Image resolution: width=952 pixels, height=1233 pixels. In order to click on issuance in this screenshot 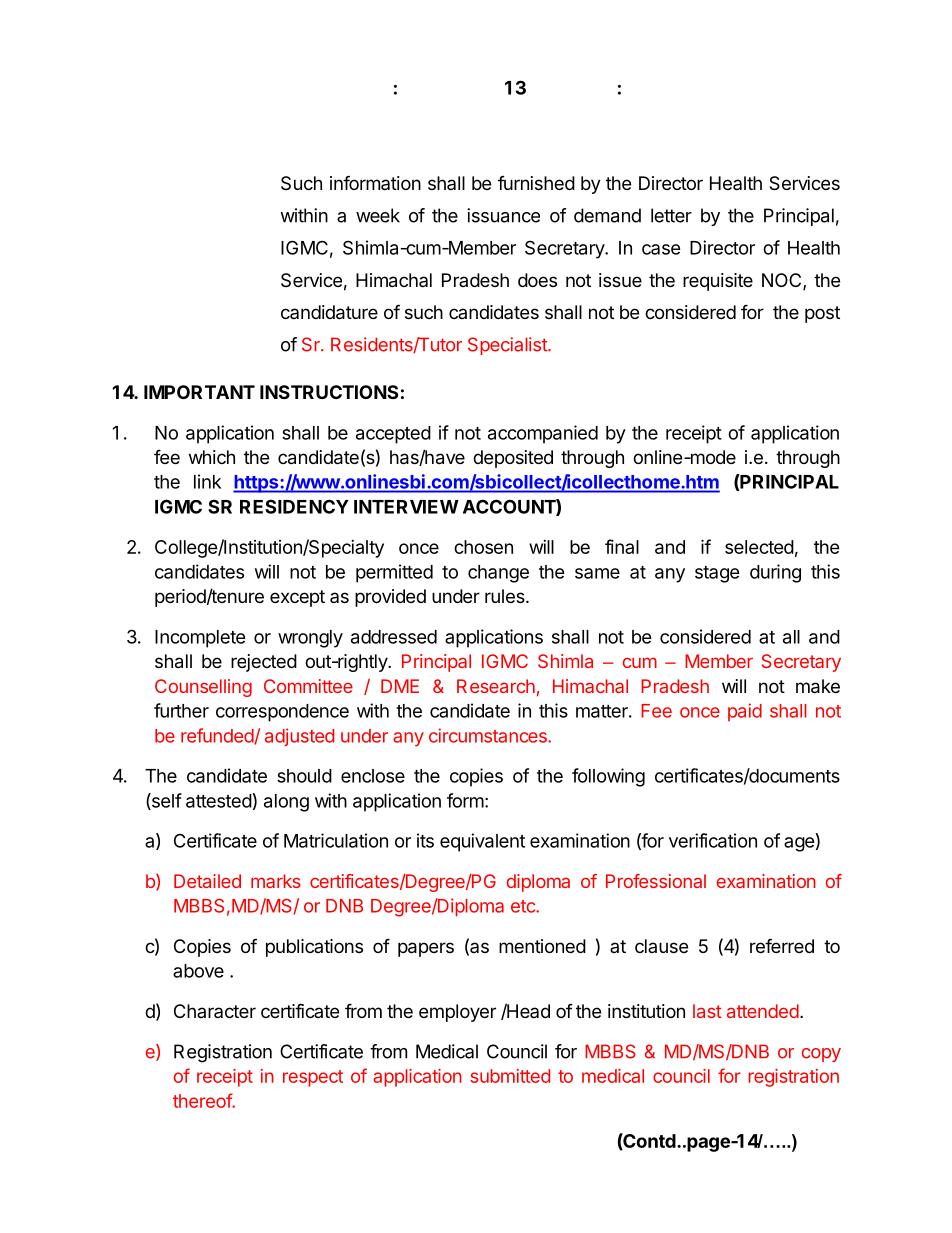, I will do `click(503, 215)`.
